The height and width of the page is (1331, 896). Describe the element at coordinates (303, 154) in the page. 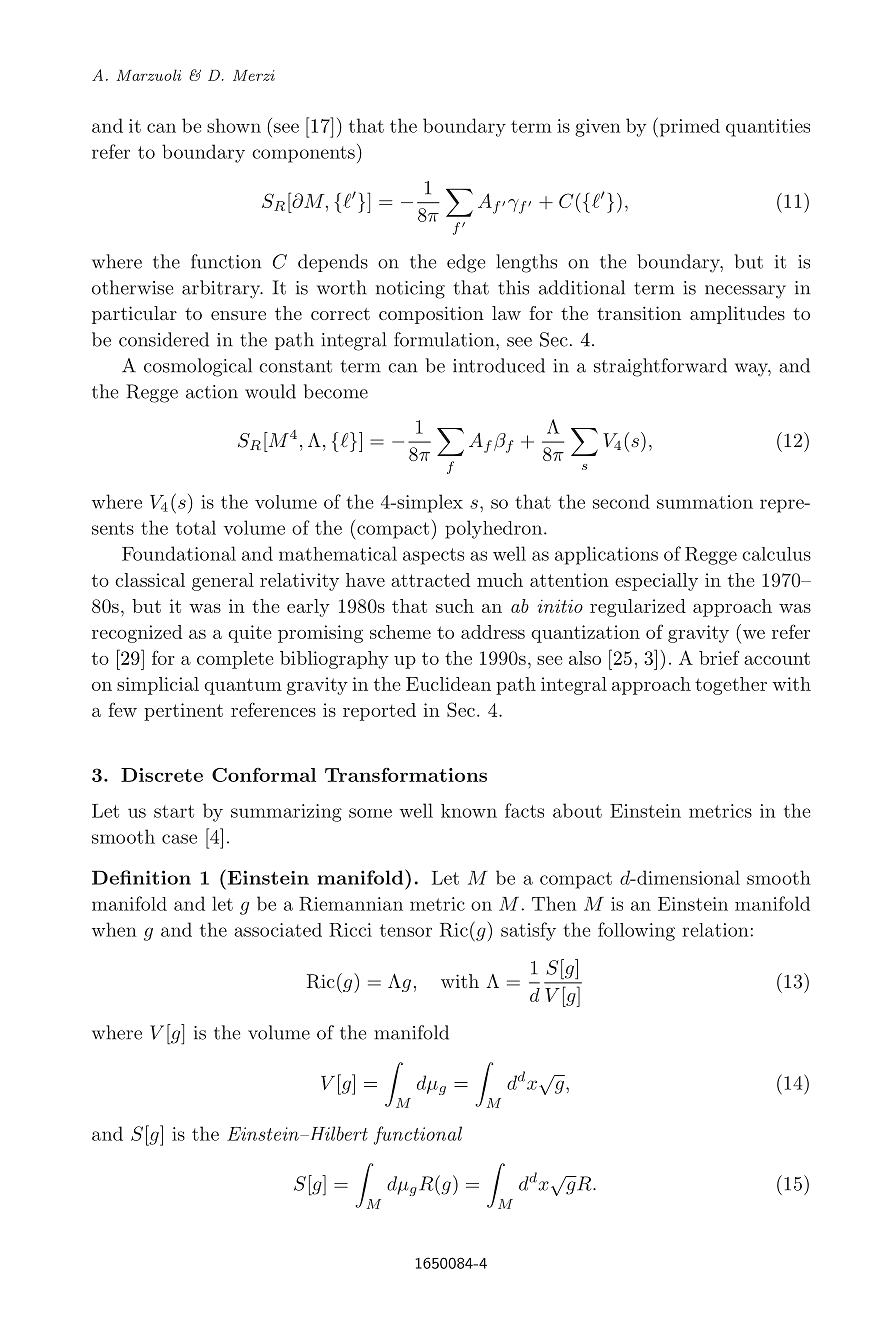

I see `components` at that location.
